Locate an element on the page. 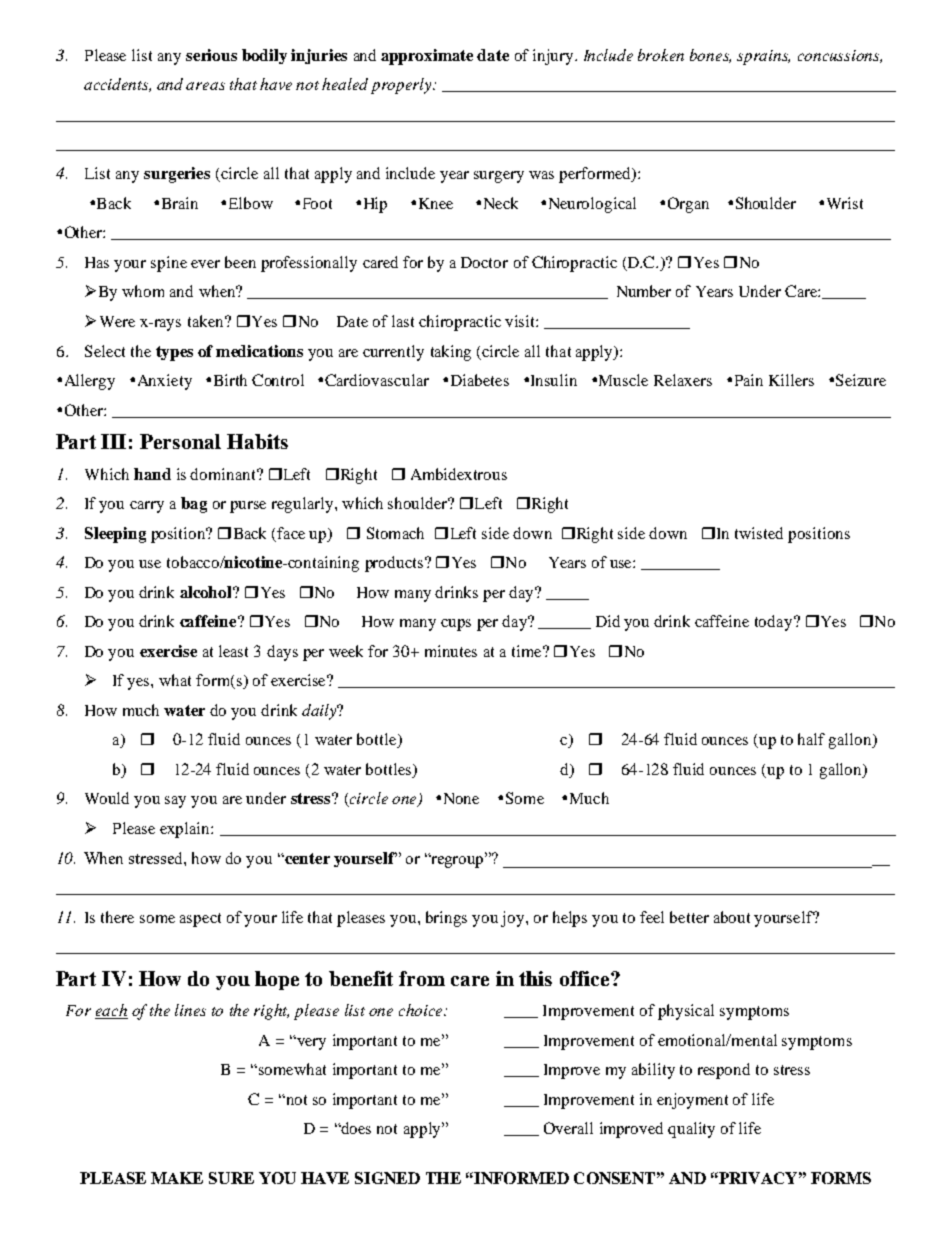 The image size is (952, 1233). Relaxers is located at coordinates (683, 380).
